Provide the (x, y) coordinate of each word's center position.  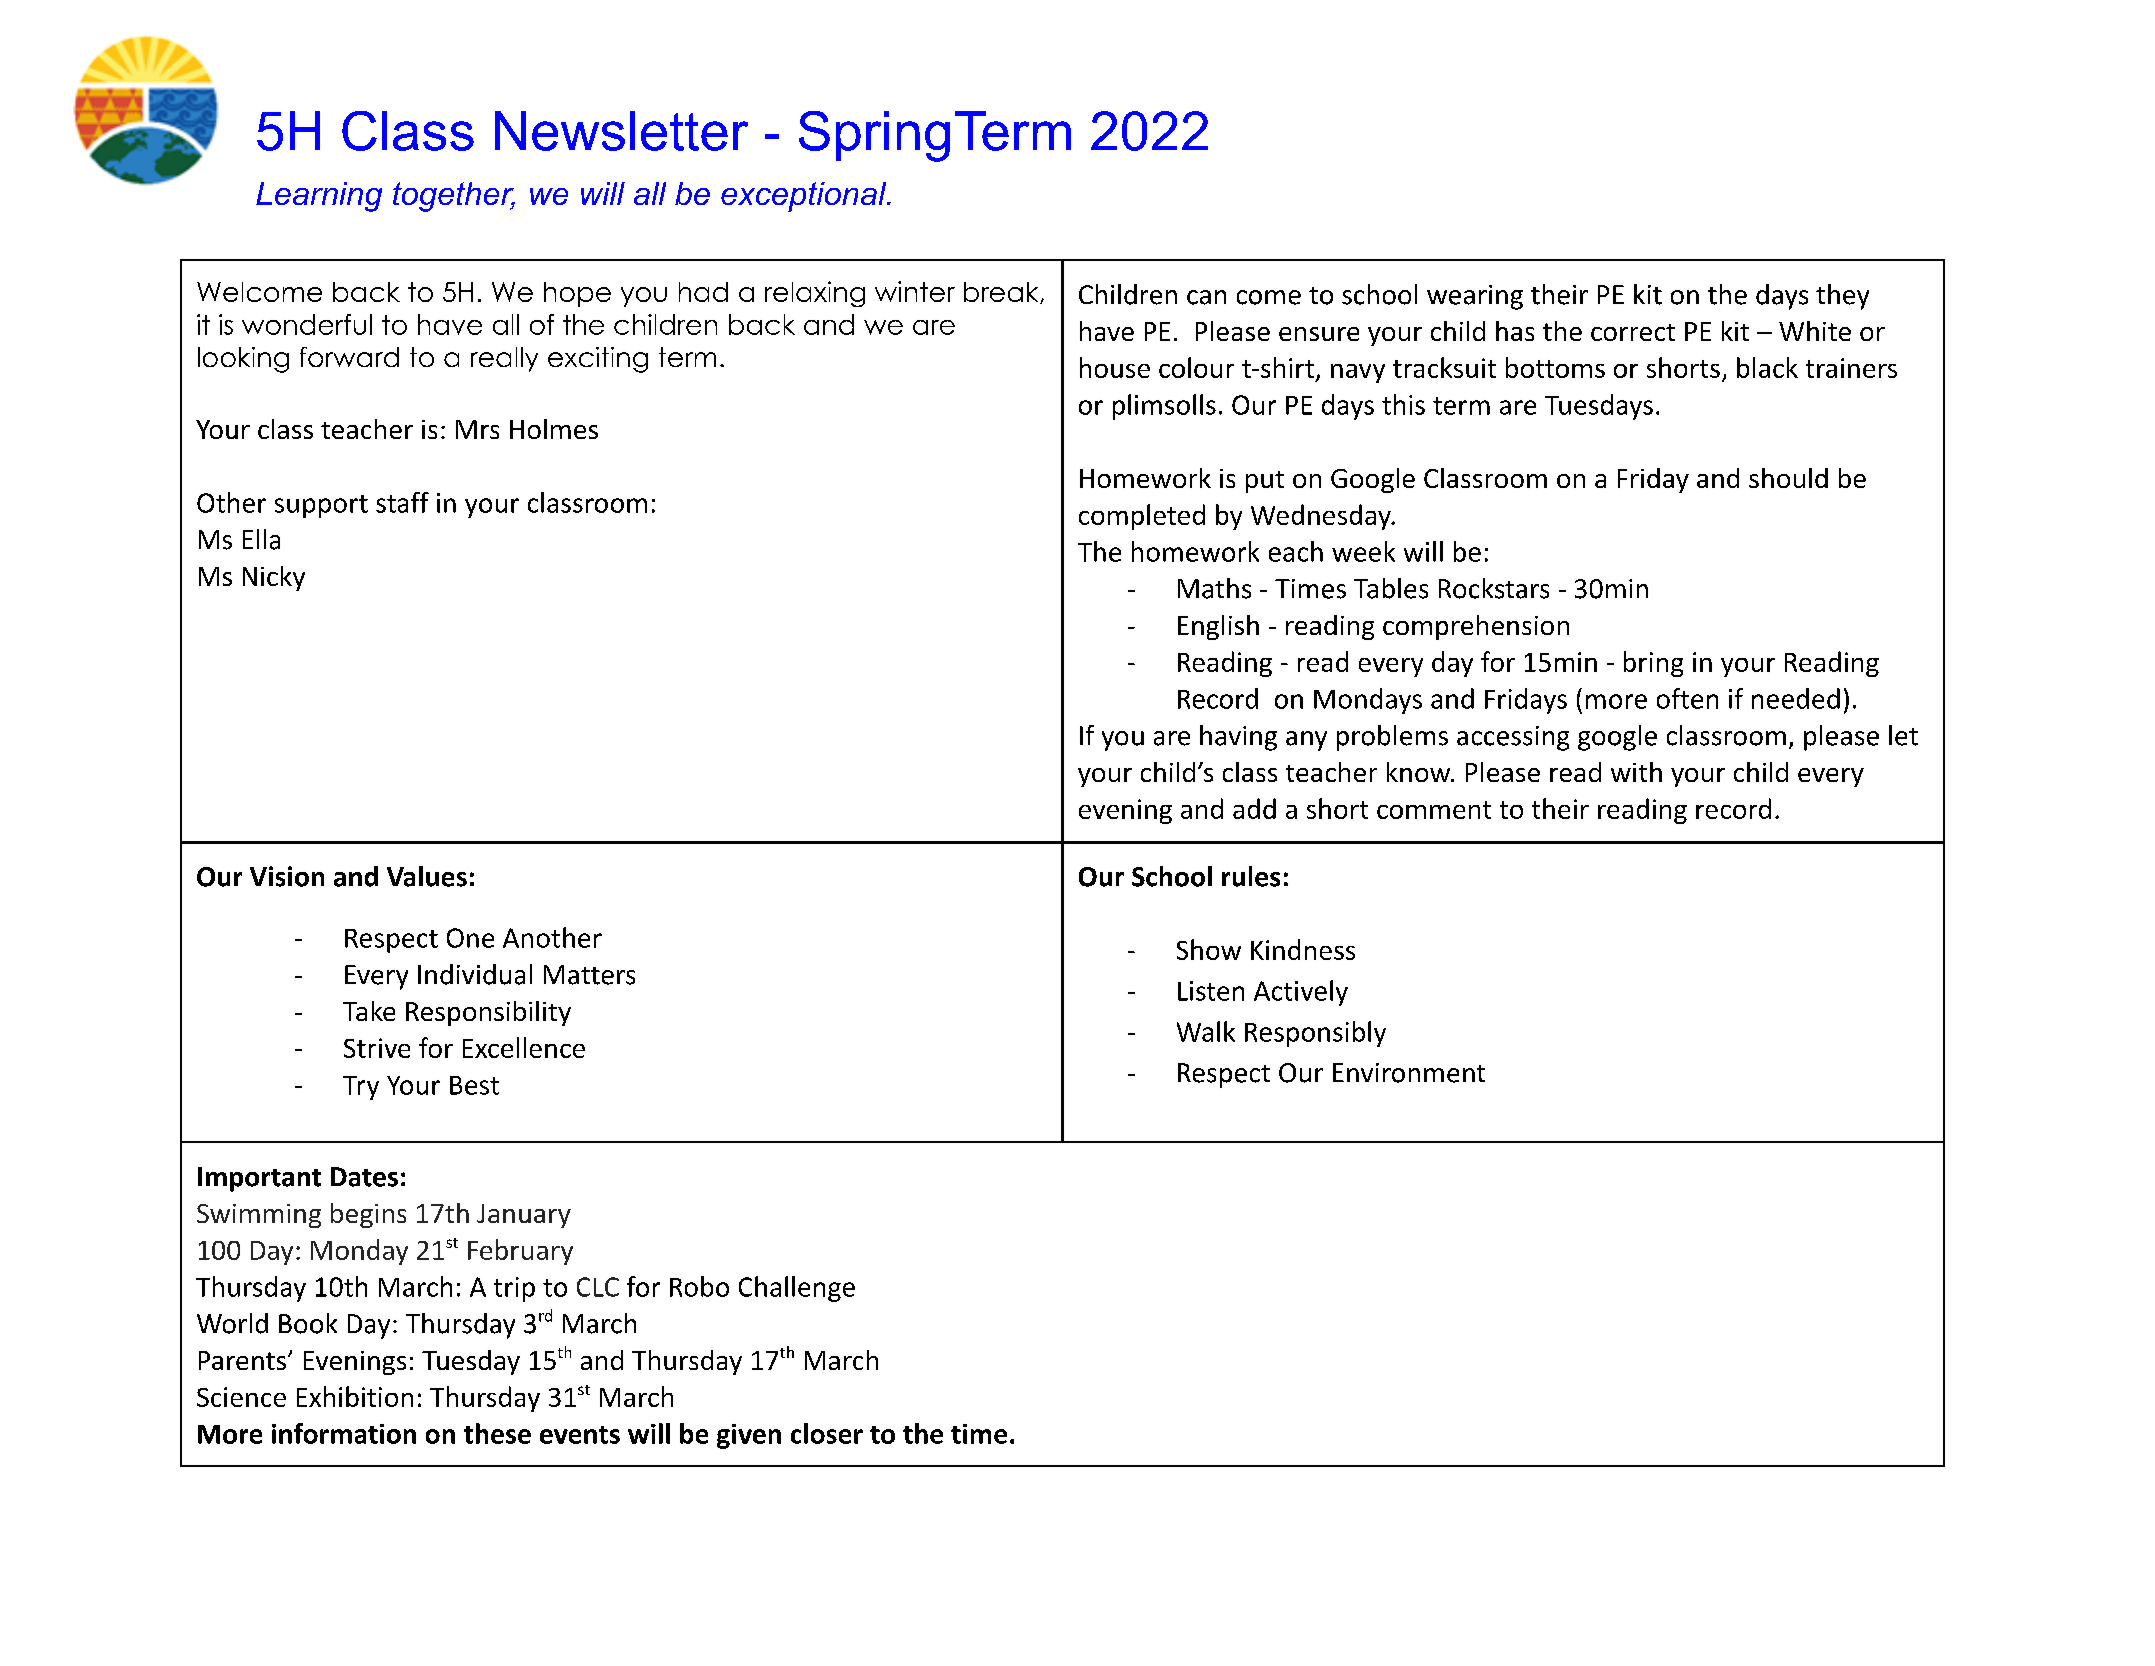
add (1254, 808)
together (454, 197)
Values (427, 876)
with (1636, 772)
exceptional (804, 197)
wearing (1475, 297)
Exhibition (355, 1396)
